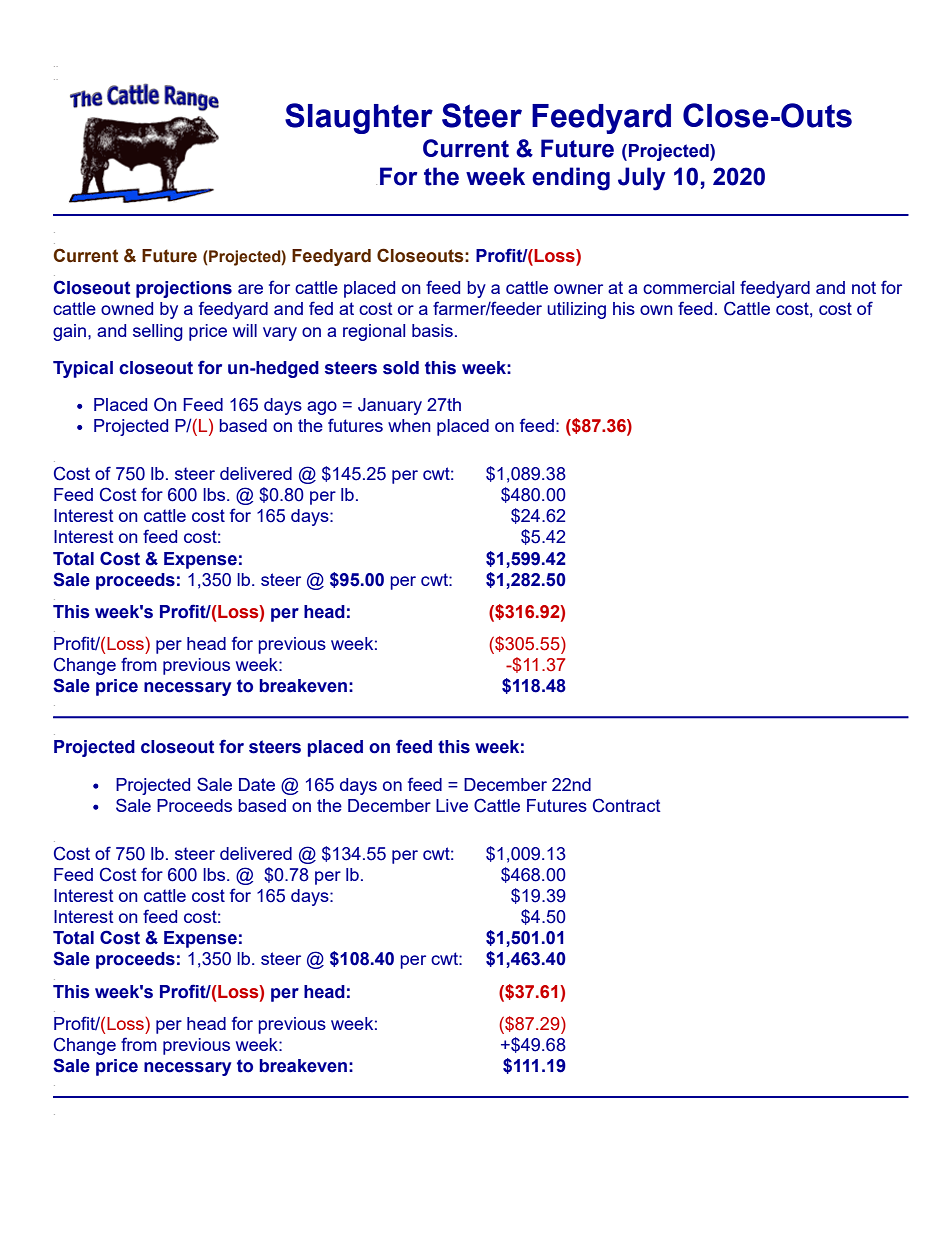 This screenshot has width=952, height=1233. What do you see at coordinates (576, 310) in the screenshot?
I see `utilizing` at bounding box center [576, 310].
